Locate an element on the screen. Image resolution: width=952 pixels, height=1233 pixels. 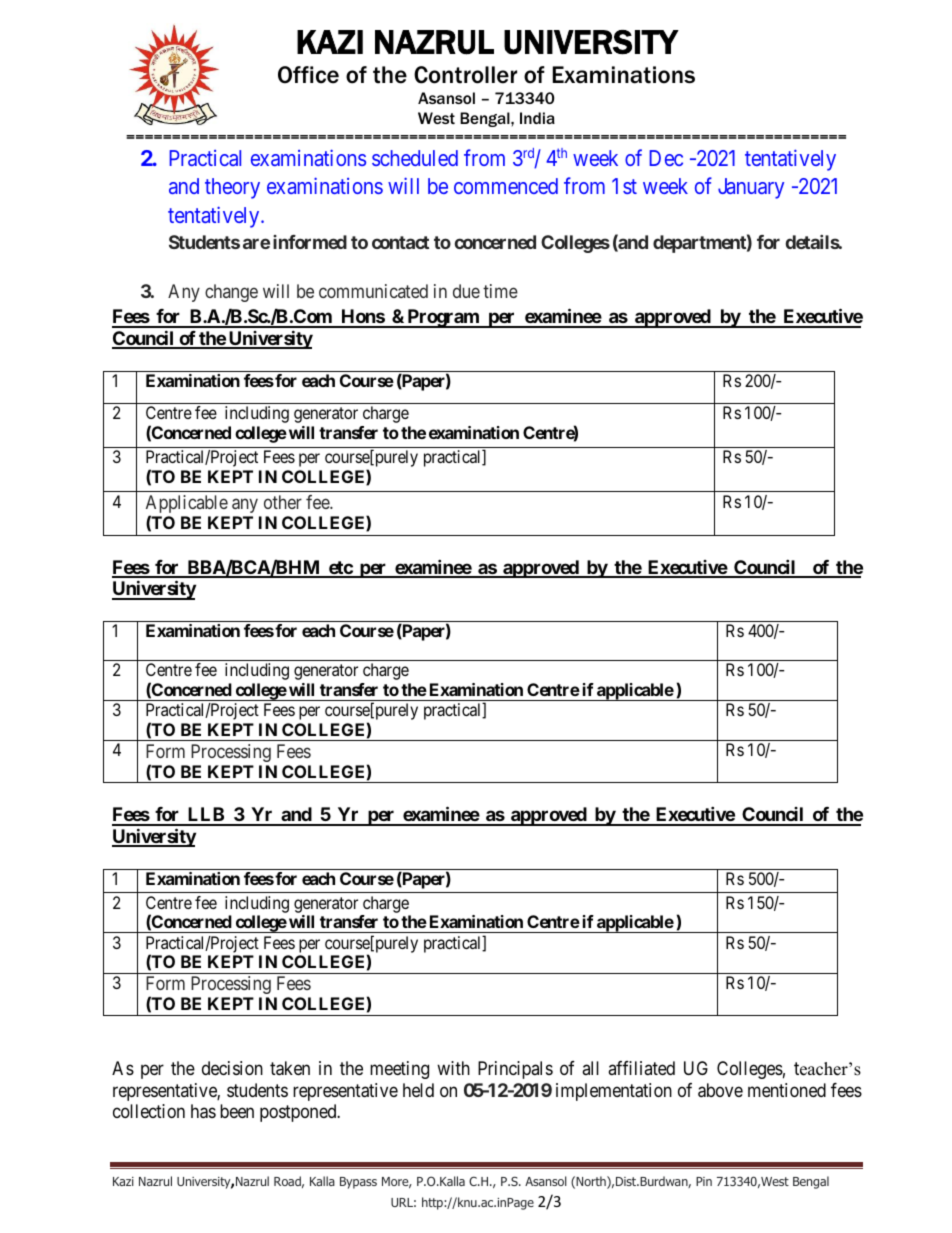
January is located at coordinates (751, 188).
